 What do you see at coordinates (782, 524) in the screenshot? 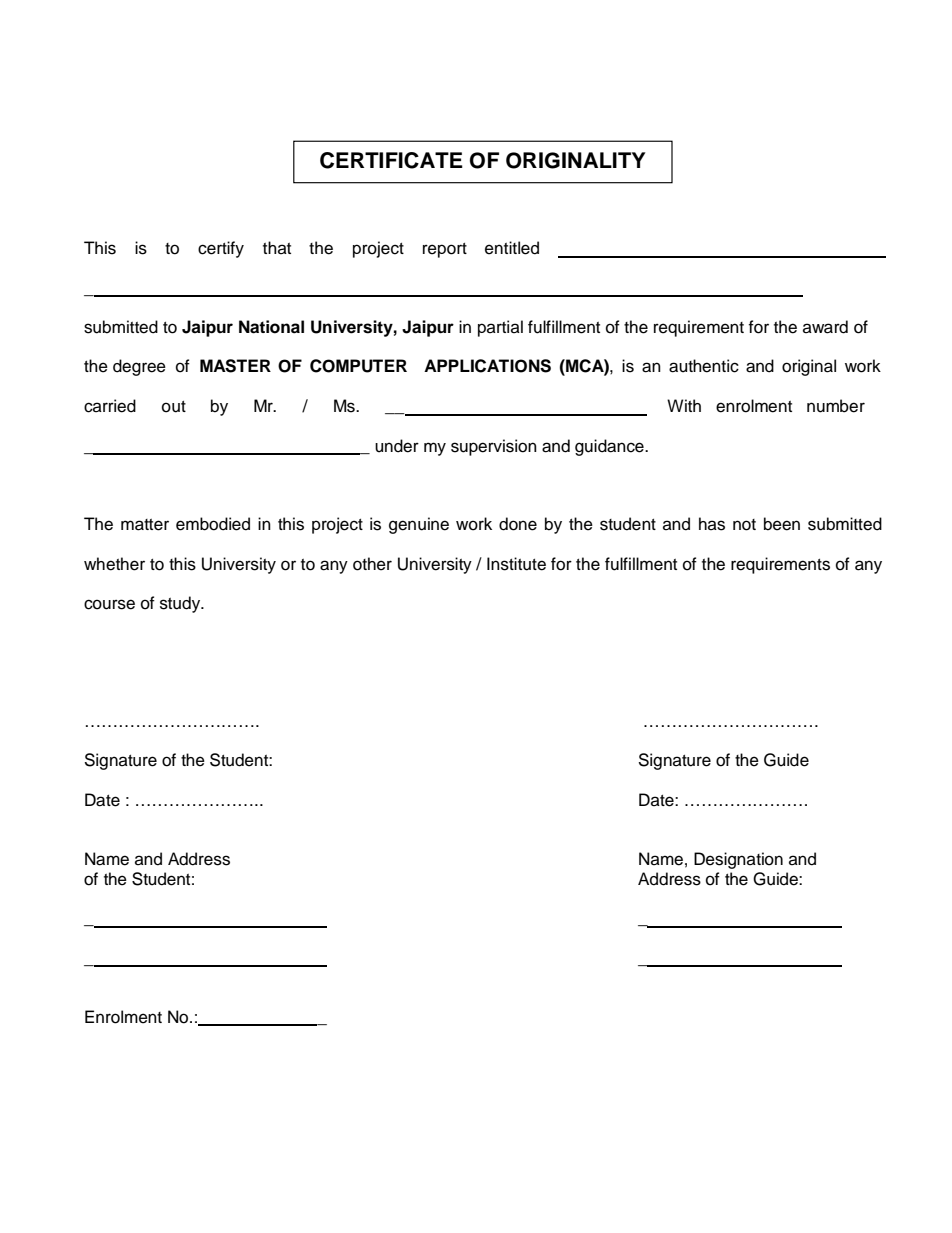
I see `been` at bounding box center [782, 524].
